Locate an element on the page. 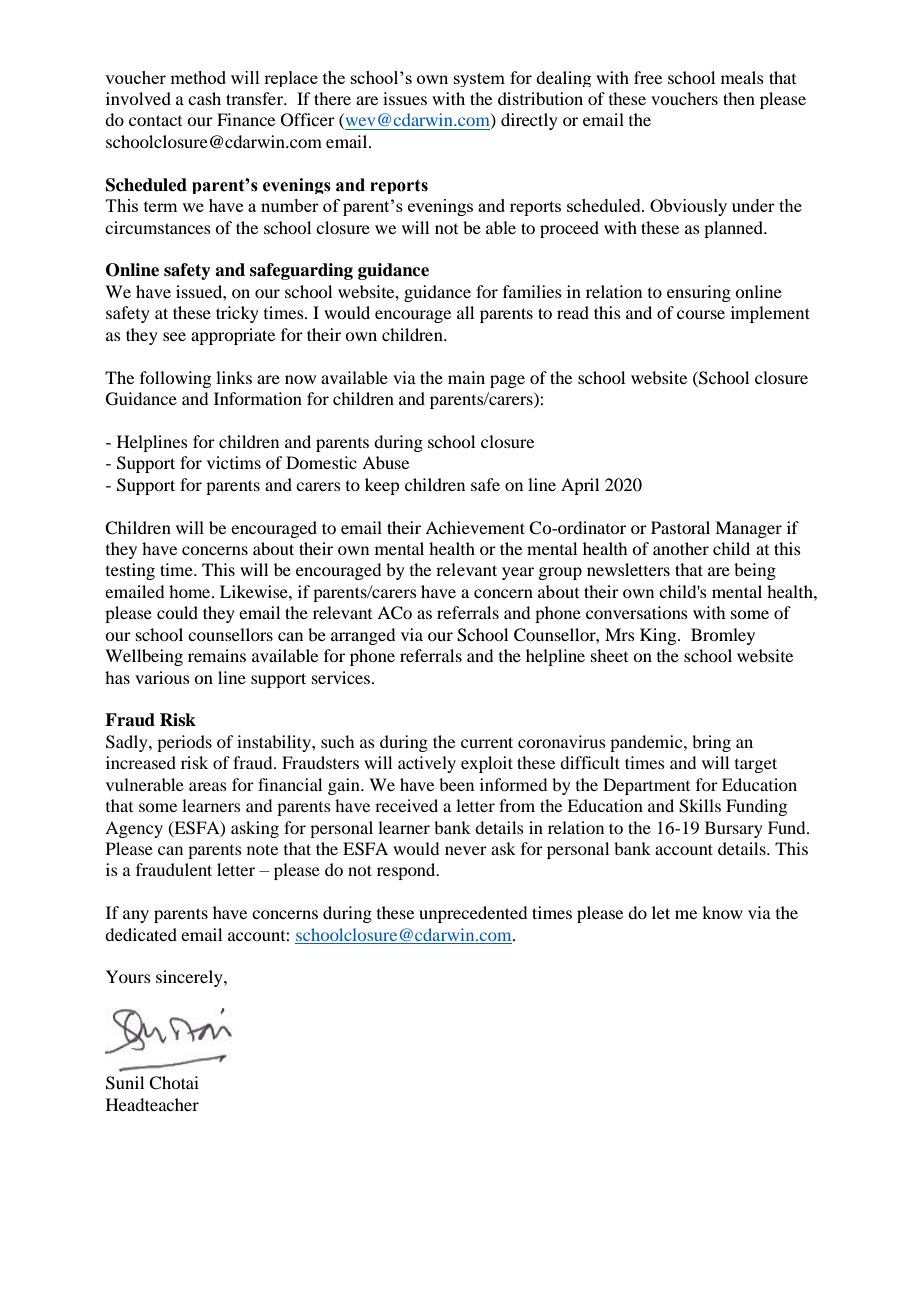 This page has width=924, height=1307. then is located at coordinates (739, 98).
